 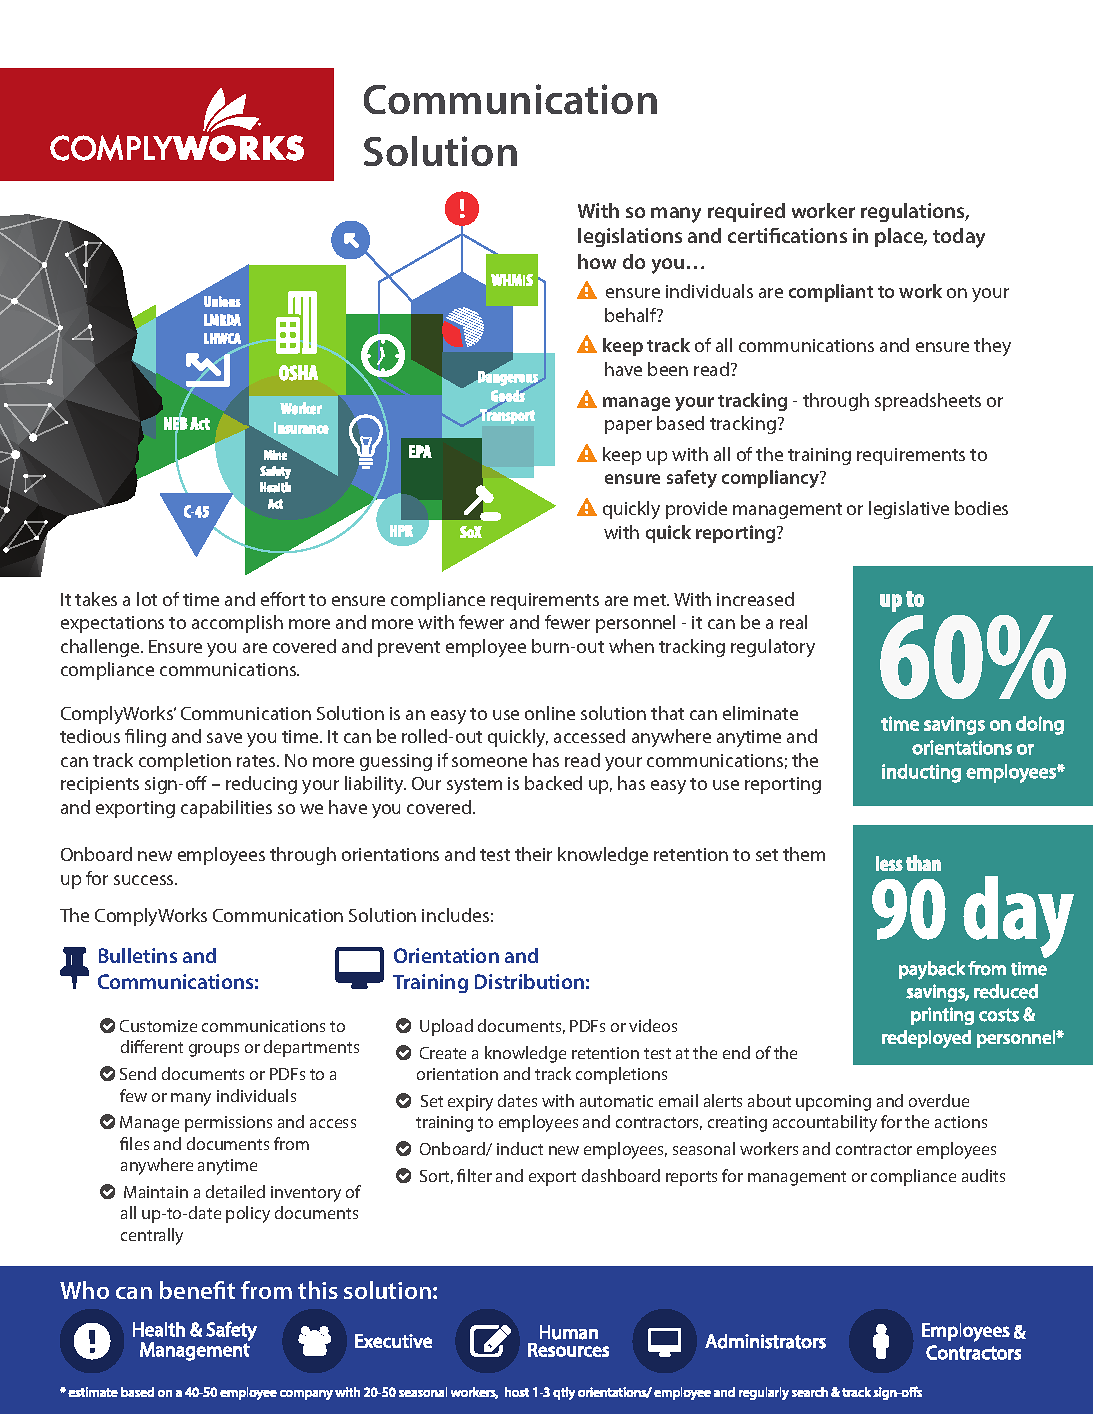 What do you see at coordinates (147, 599) in the page?
I see `lot` at bounding box center [147, 599].
